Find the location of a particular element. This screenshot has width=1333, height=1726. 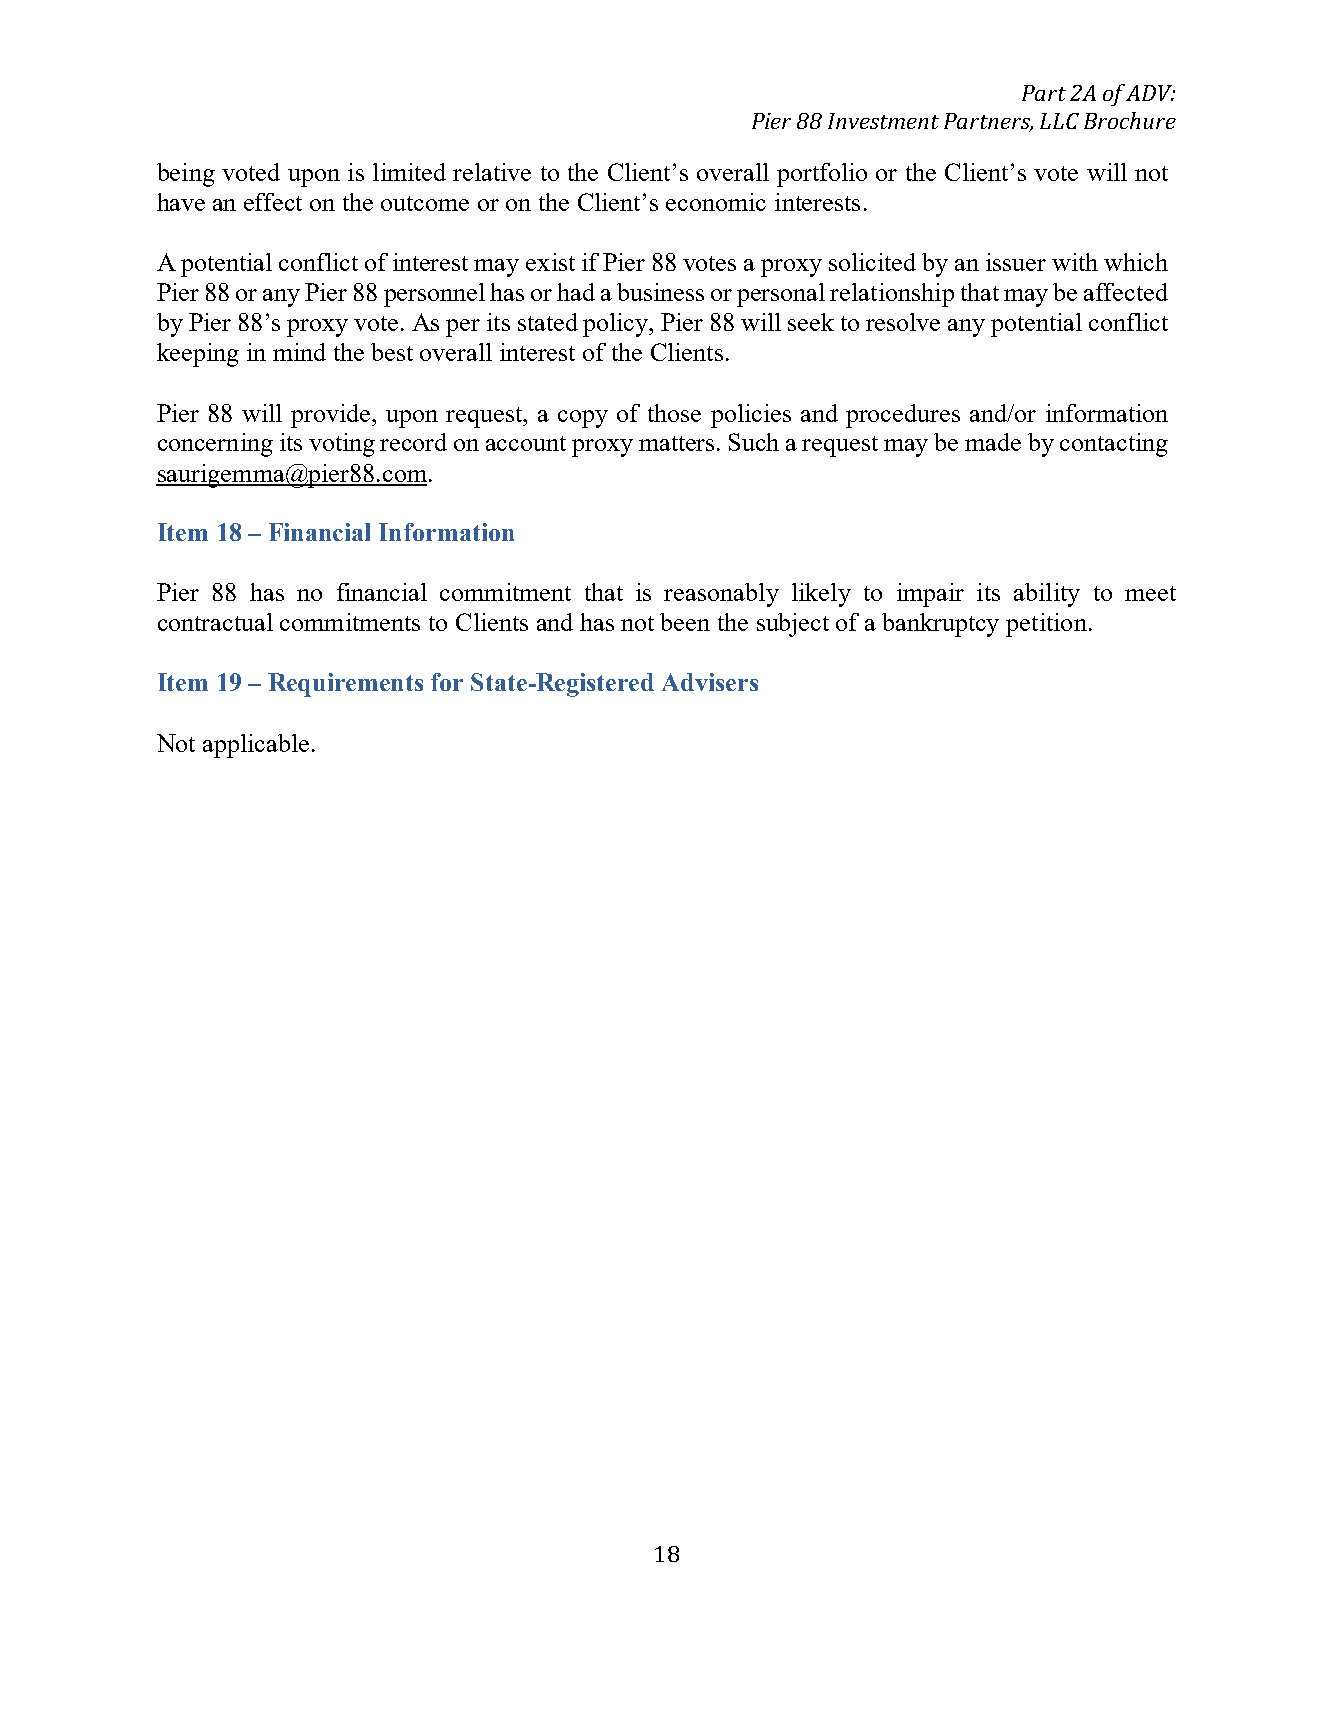

voting is located at coordinates (342, 445).
